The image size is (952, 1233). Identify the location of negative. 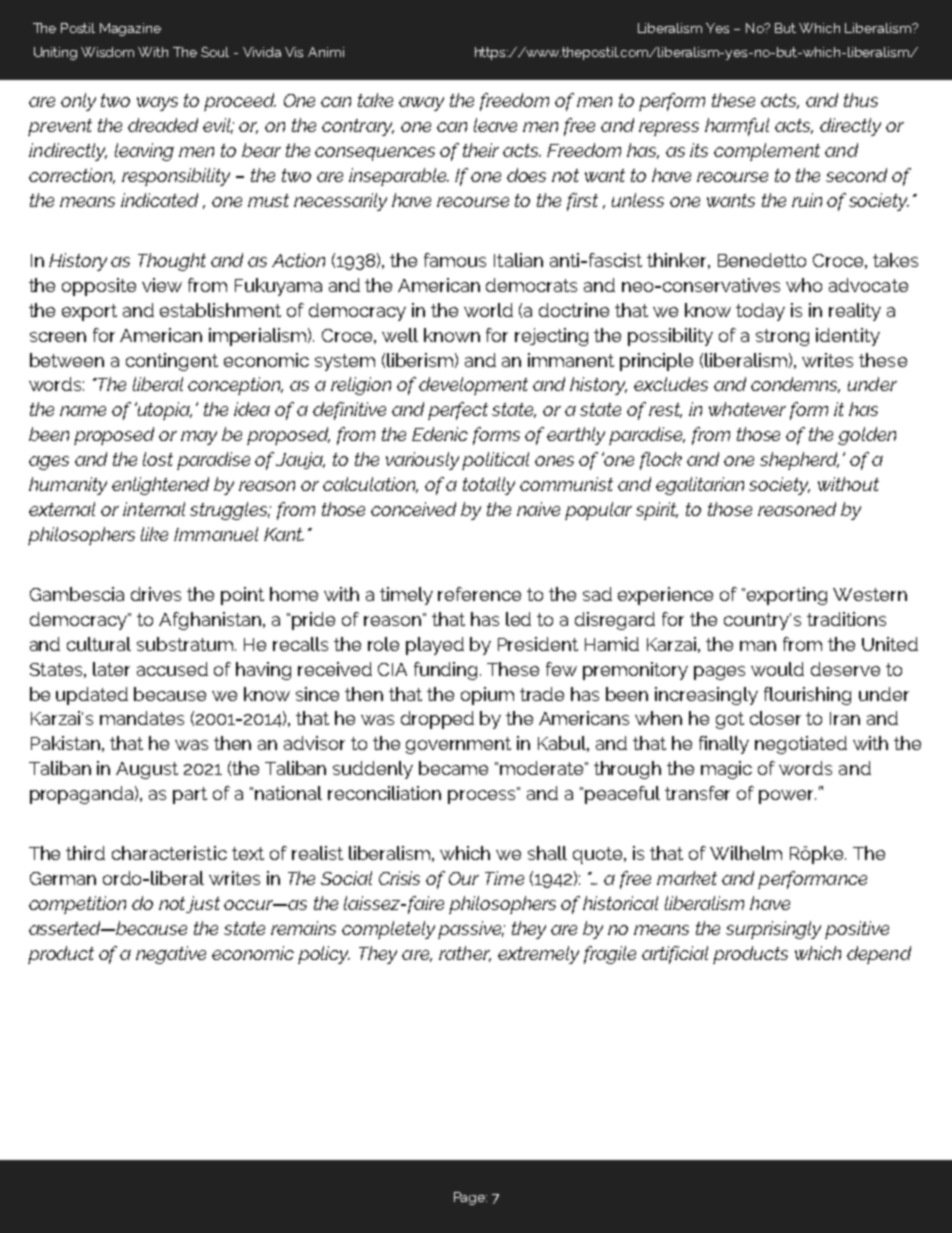
(171, 955).
